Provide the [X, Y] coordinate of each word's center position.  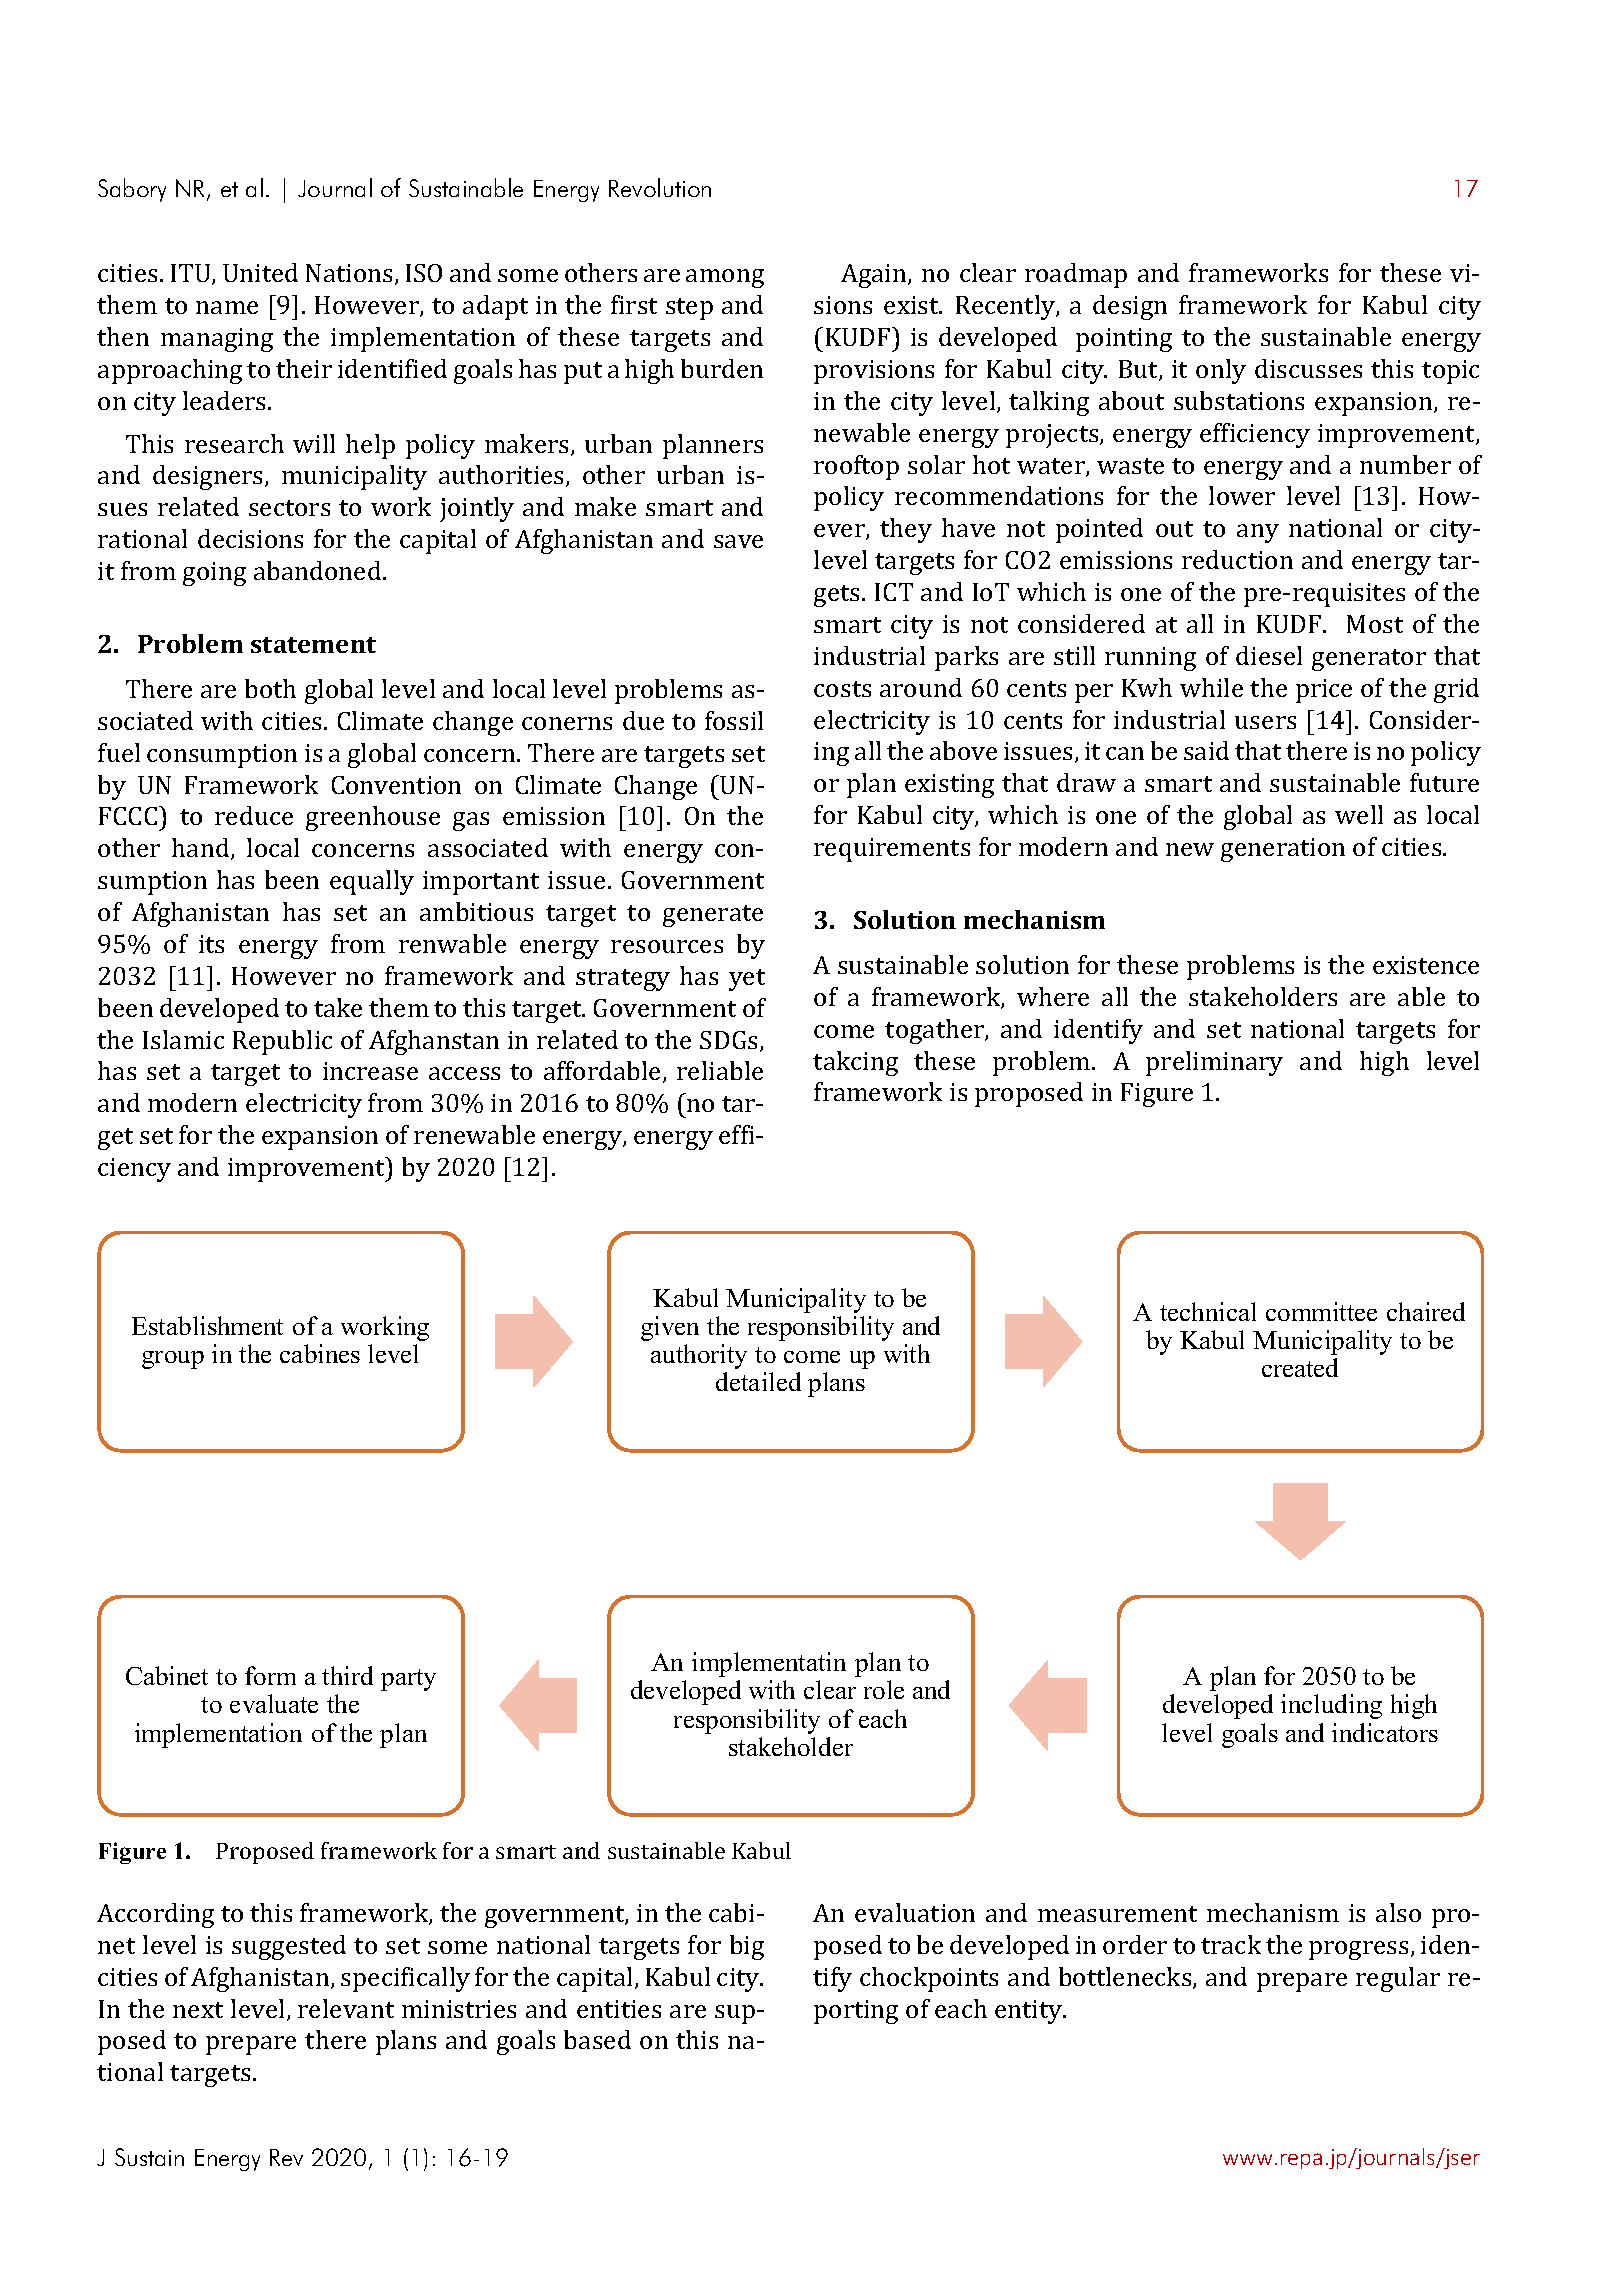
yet [747, 980]
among [725, 278]
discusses [1308, 368]
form [270, 1675]
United [260, 272]
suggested [289, 1947]
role [884, 1689]
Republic [282, 1042]
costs [842, 689]
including [1331, 1706]
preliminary [1214, 1063]
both [270, 688]
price [1324, 691]
